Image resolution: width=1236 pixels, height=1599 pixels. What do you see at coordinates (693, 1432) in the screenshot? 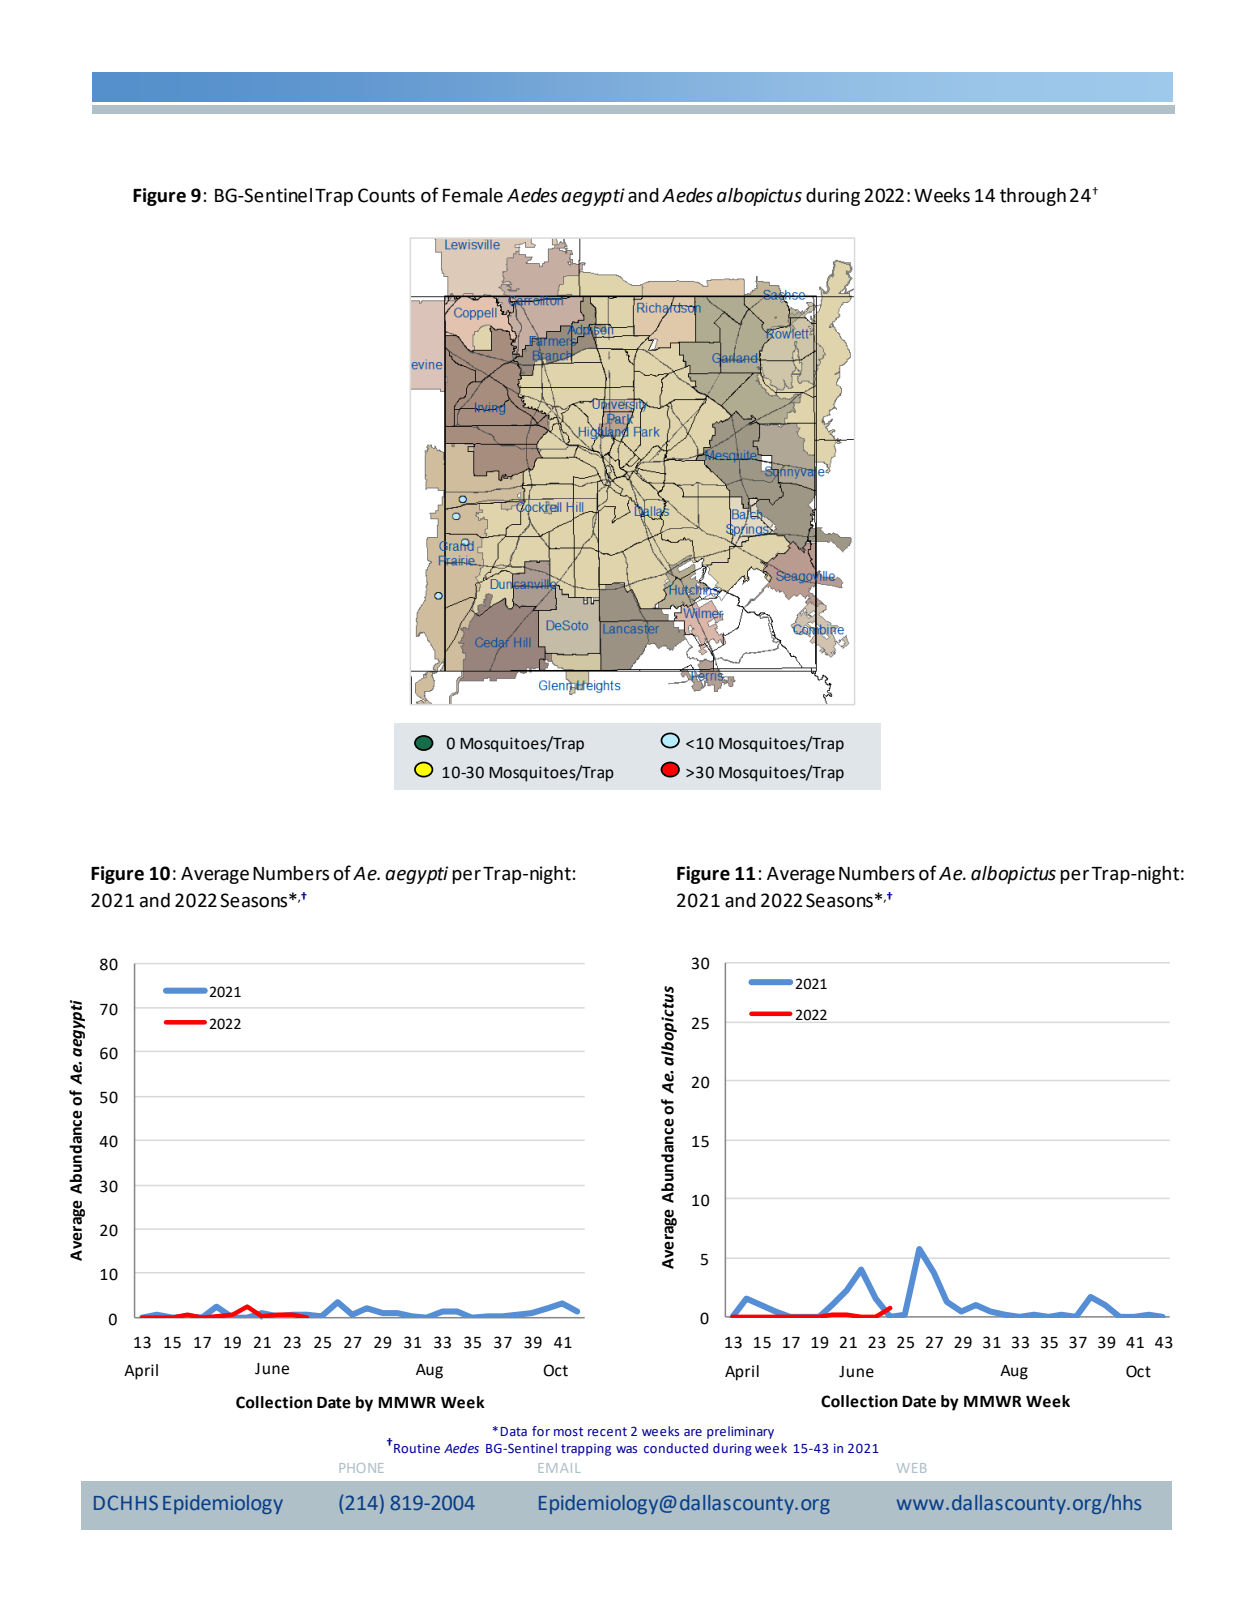
I see `are` at bounding box center [693, 1432].
